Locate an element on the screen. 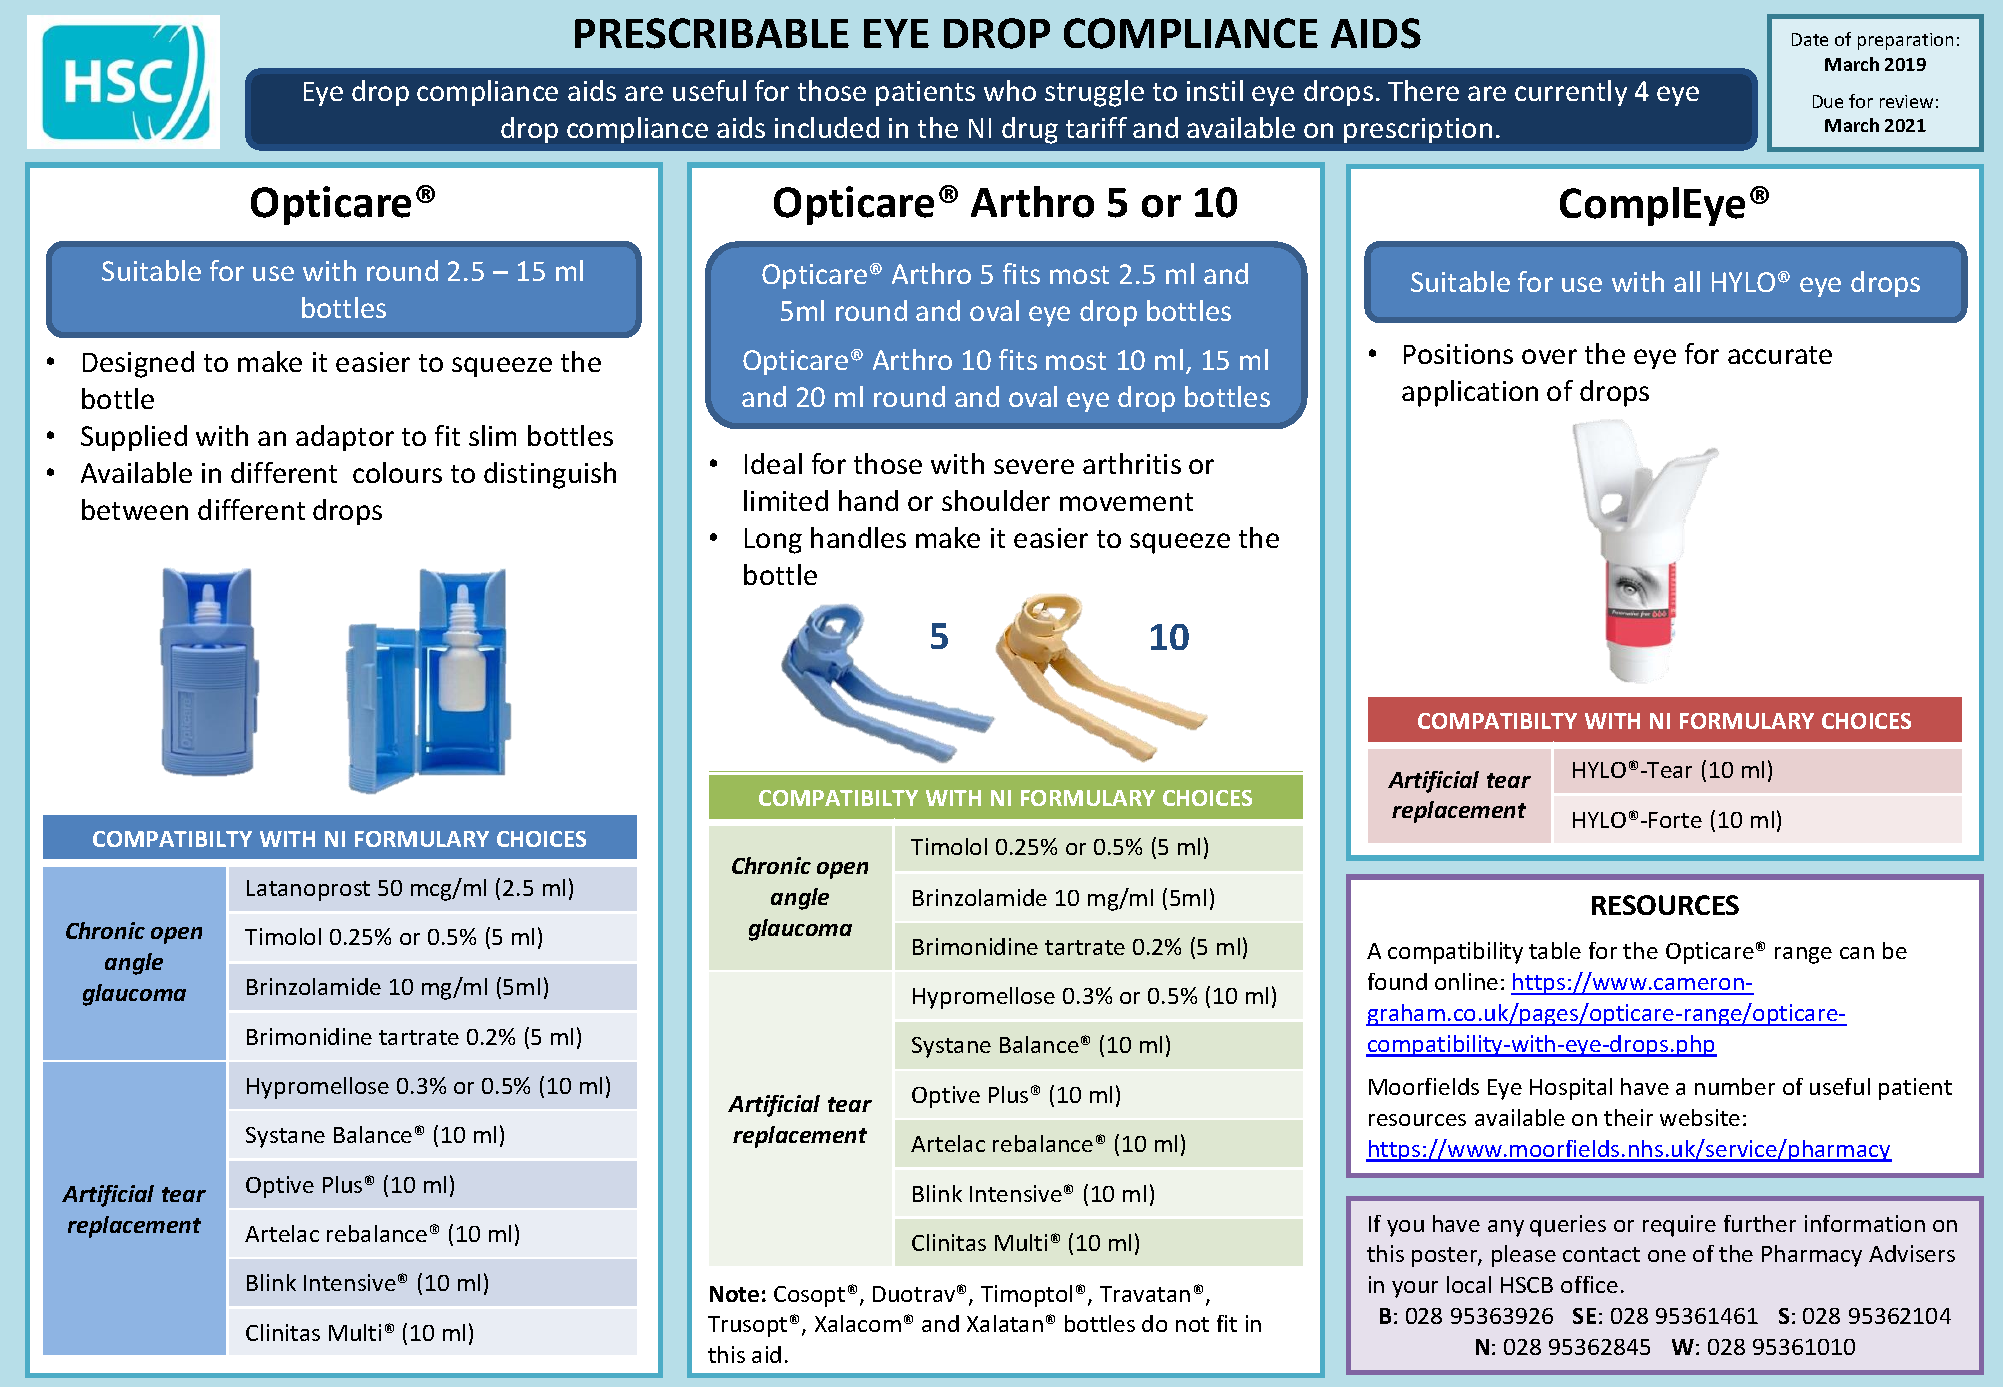 Image resolution: width=2003 pixels, height=1387 pixels. application is located at coordinates (1470, 393).
